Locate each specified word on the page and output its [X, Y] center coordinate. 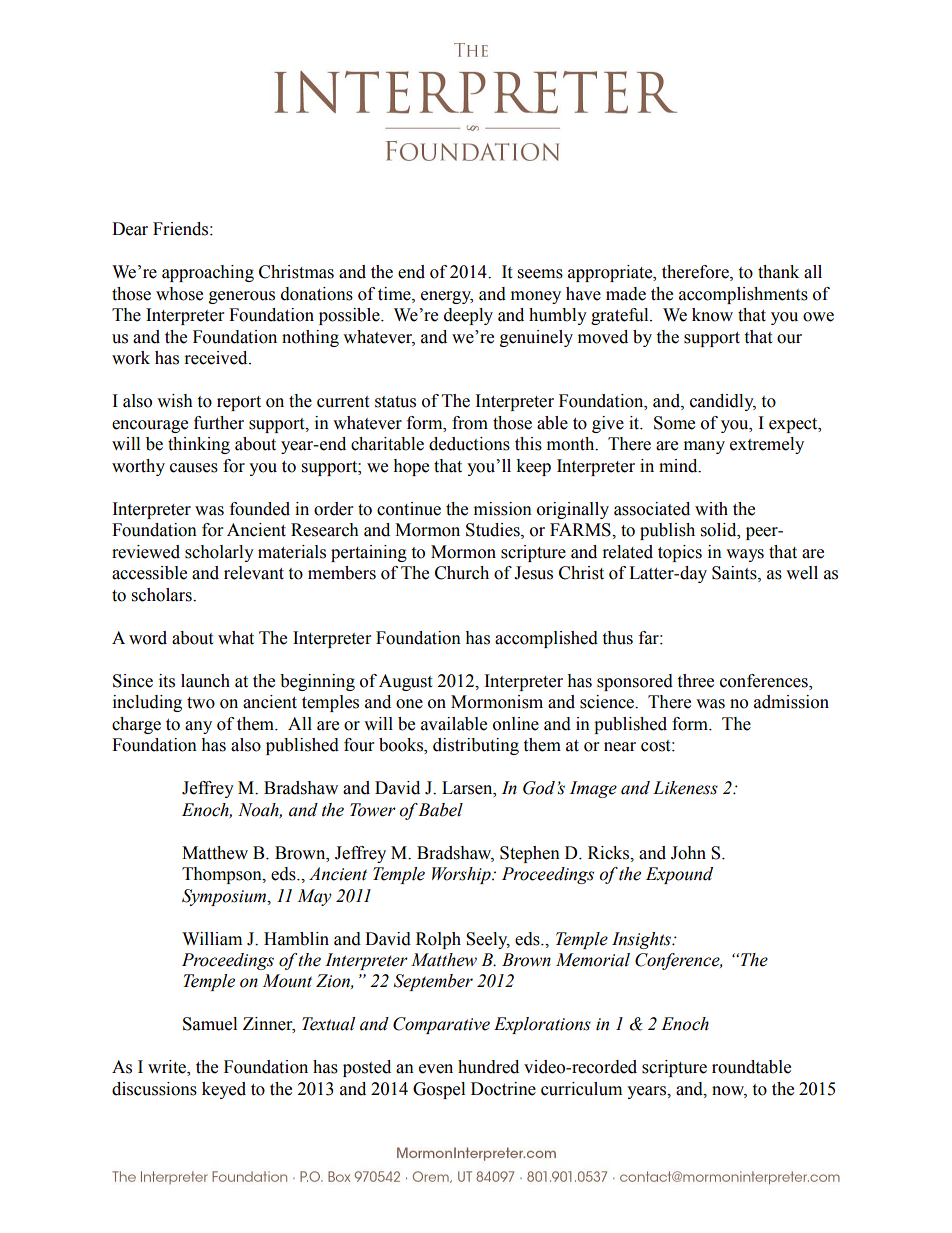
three [695, 681]
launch [205, 681]
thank [778, 272]
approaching [208, 273]
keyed [224, 1090]
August [405, 682]
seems [540, 274]
